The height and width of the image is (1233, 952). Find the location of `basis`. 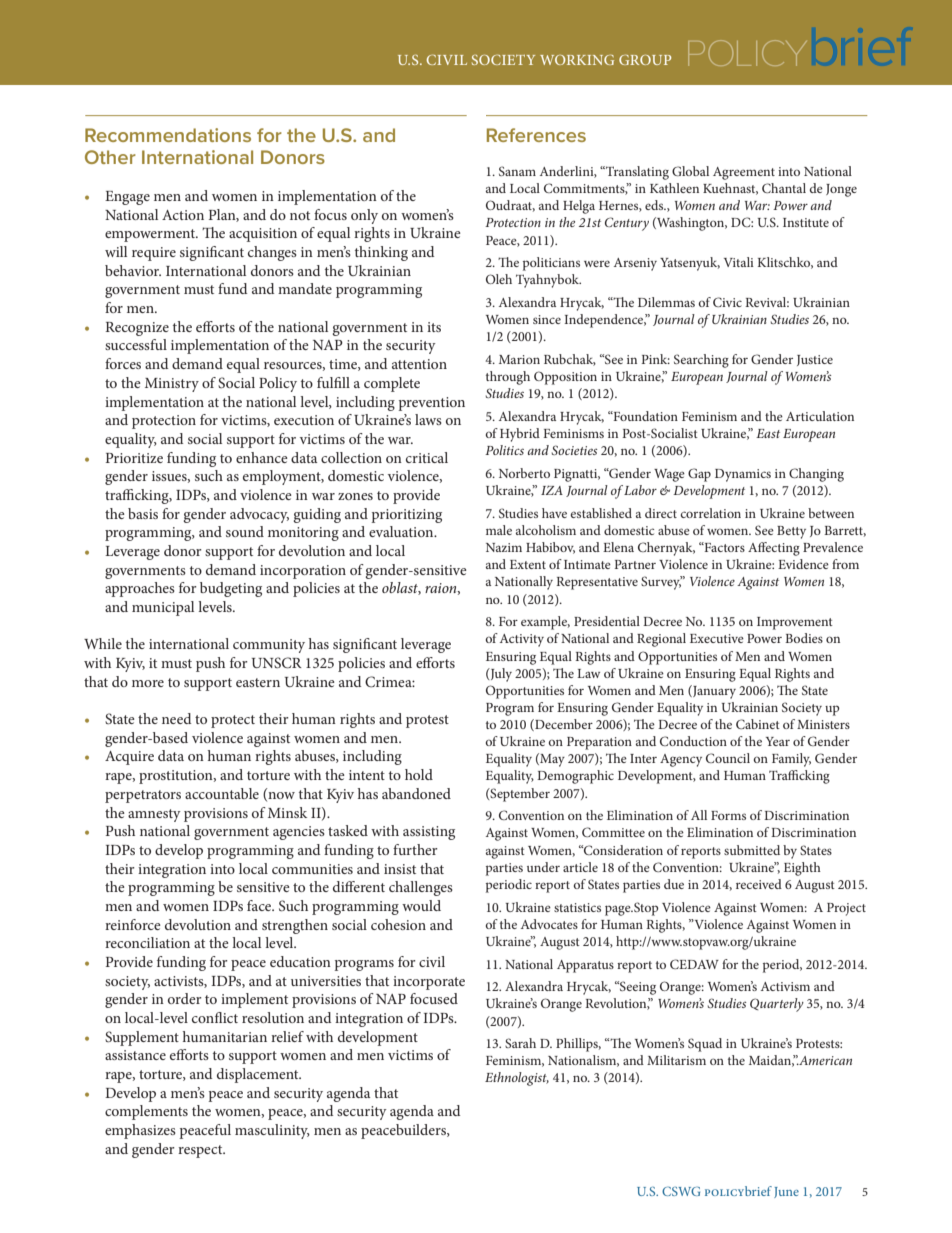

basis is located at coordinates (143, 513).
